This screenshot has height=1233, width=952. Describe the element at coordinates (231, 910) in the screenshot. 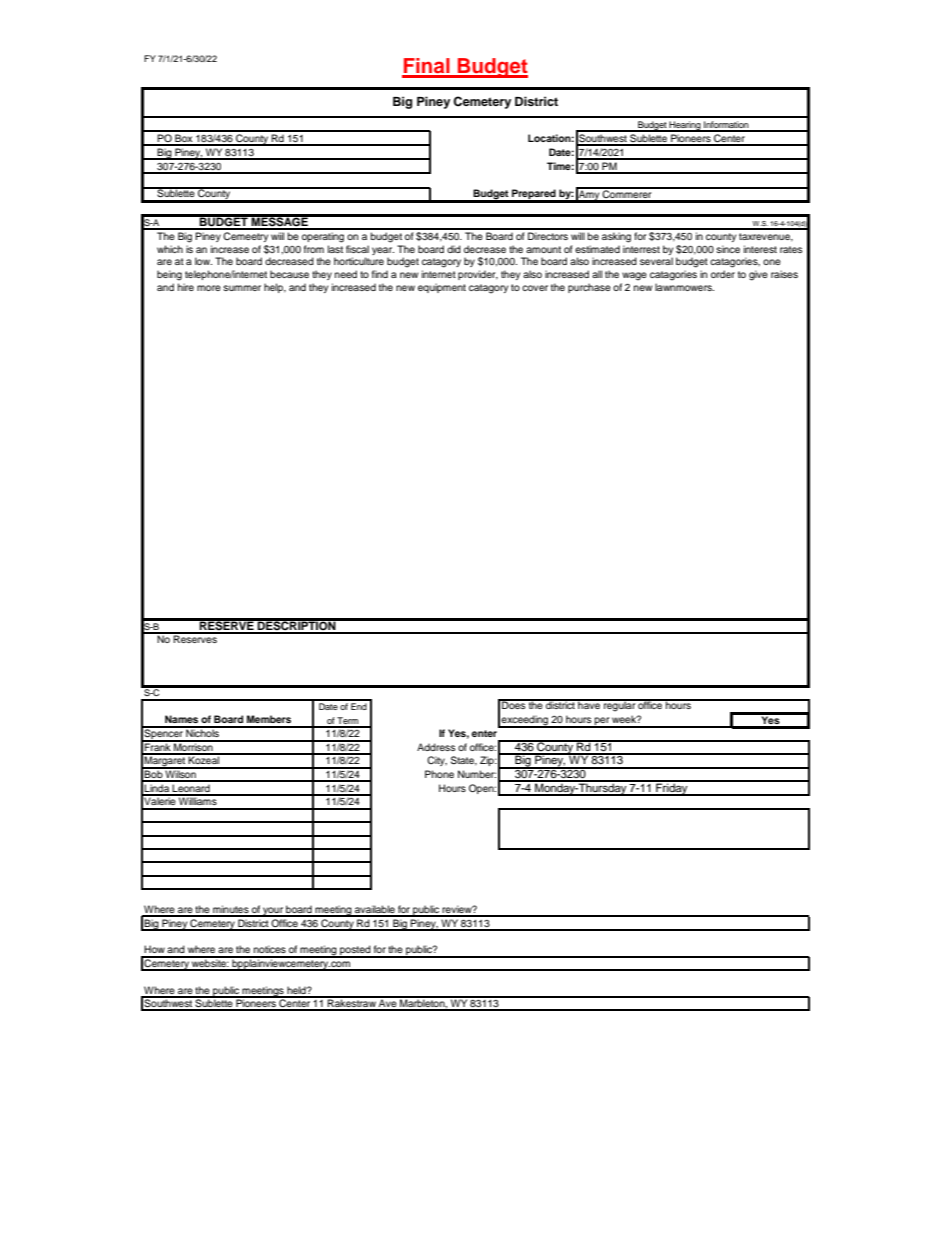

I see `minutes` at that location.
